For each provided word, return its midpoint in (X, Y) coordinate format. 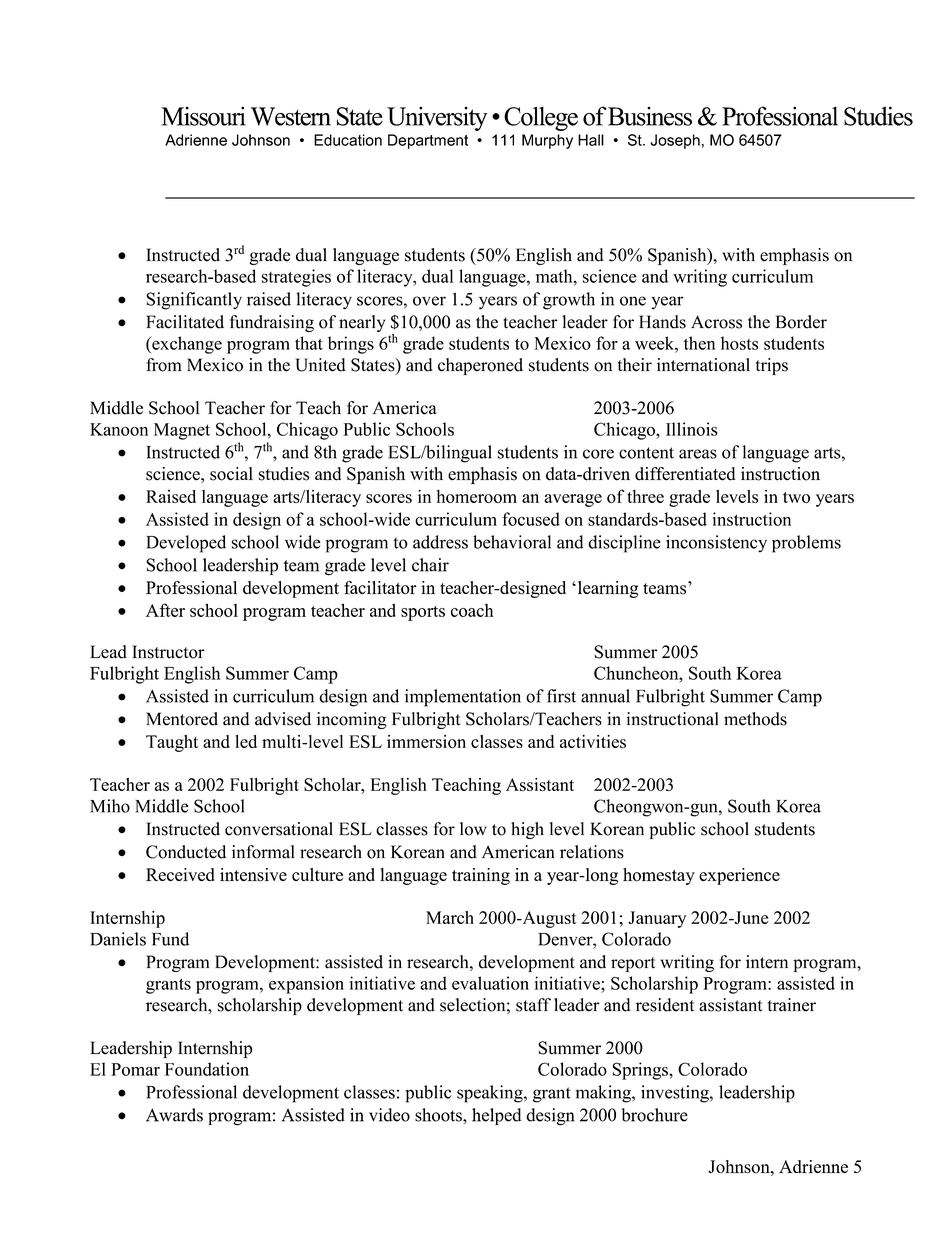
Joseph (675, 141)
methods (755, 719)
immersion (426, 741)
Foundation (207, 1069)
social (231, 474)
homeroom (477, 496)
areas (698, 454)
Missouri (203, 116)
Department (428, 141)
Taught (172, 743)
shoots (439, 1115)
